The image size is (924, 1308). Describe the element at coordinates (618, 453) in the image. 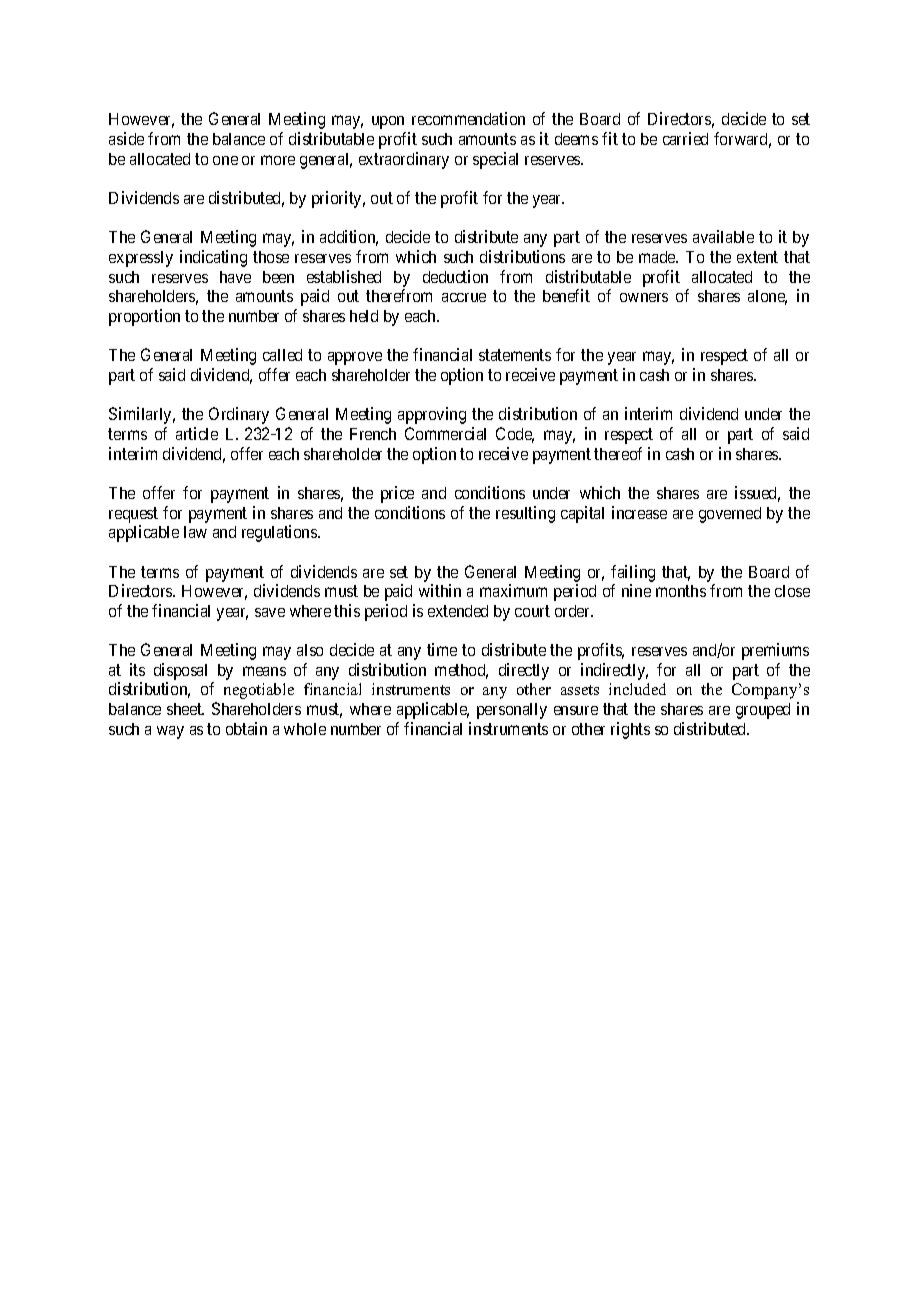

I see `thereof` at that location.
